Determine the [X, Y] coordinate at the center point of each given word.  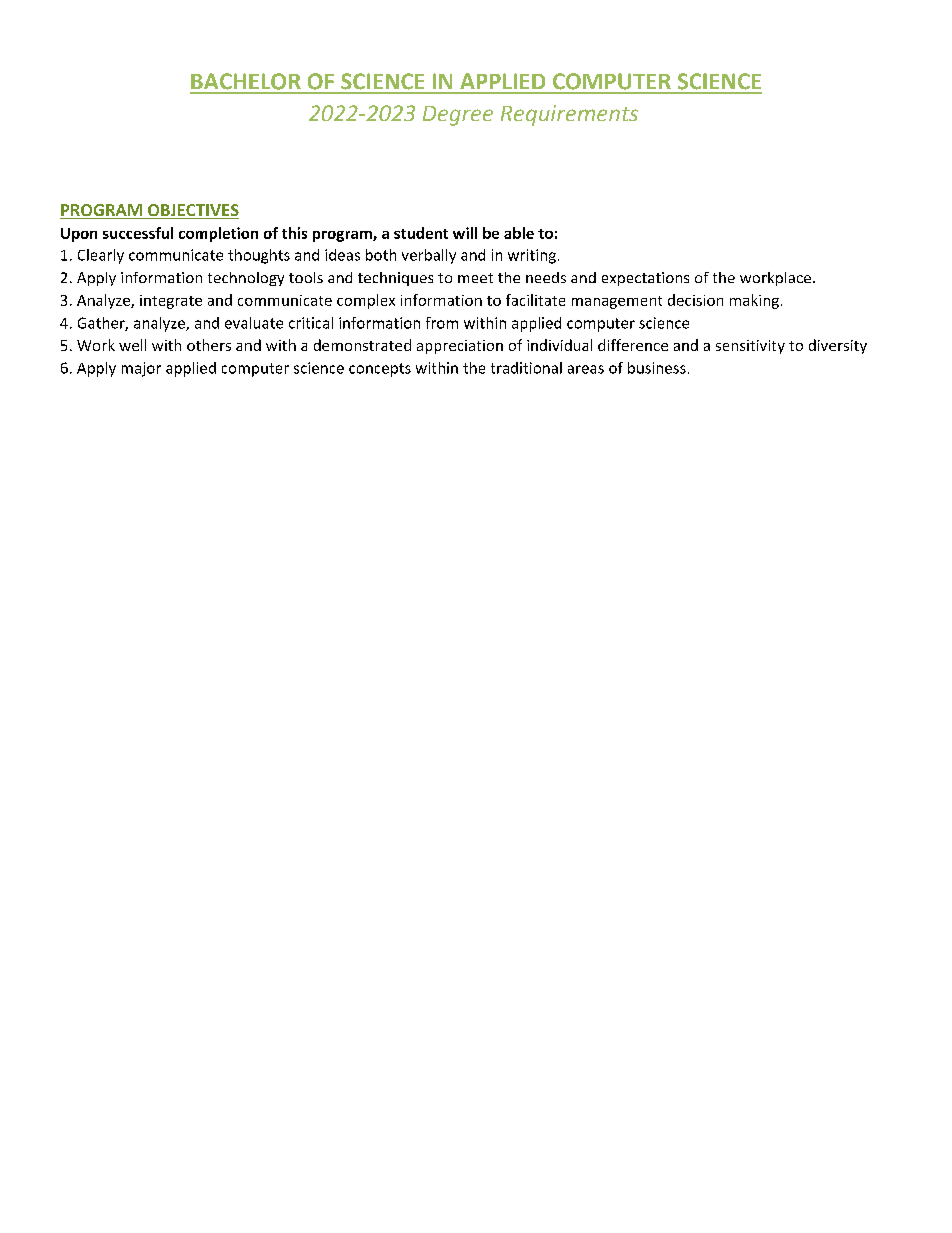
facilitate [535, 300]
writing [532, 256]
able [519, 233]
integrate [171, 302]
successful [138, 233]
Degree [458, 116]
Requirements [569, 115]
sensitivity [750, 347]
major [141, 369]
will [465, 233]
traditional [526, 368]
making [754, 301]
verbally [429, 256]
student [421, 233]
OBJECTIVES [192, 211]
